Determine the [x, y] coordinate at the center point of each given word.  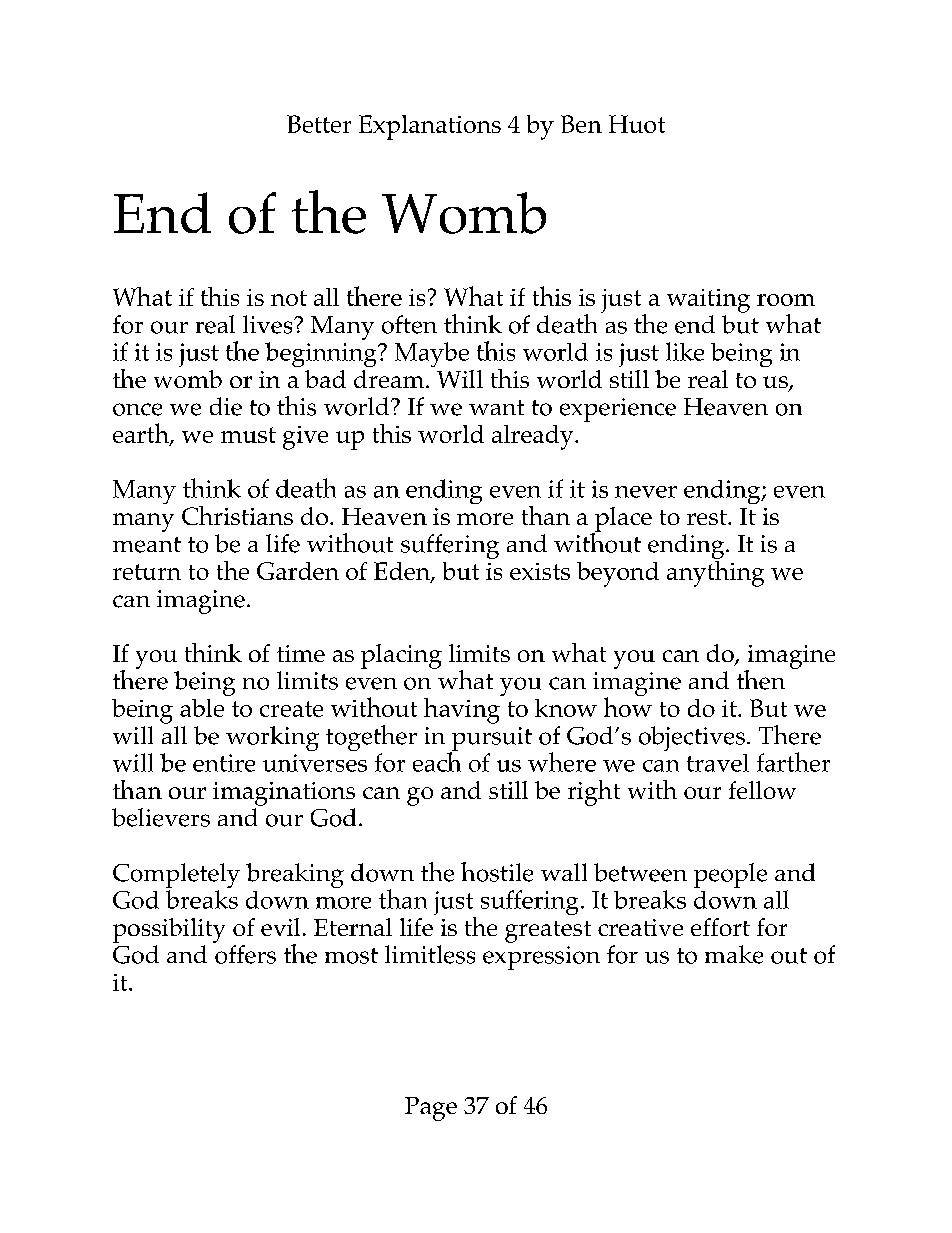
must [248, 435]
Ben [581, 124]
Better [319, 124]
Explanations [430, 127]
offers [245, 954]
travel [718, 763]
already [534, 437]
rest [708, 517]
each [437, 761]
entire [224, 763]
